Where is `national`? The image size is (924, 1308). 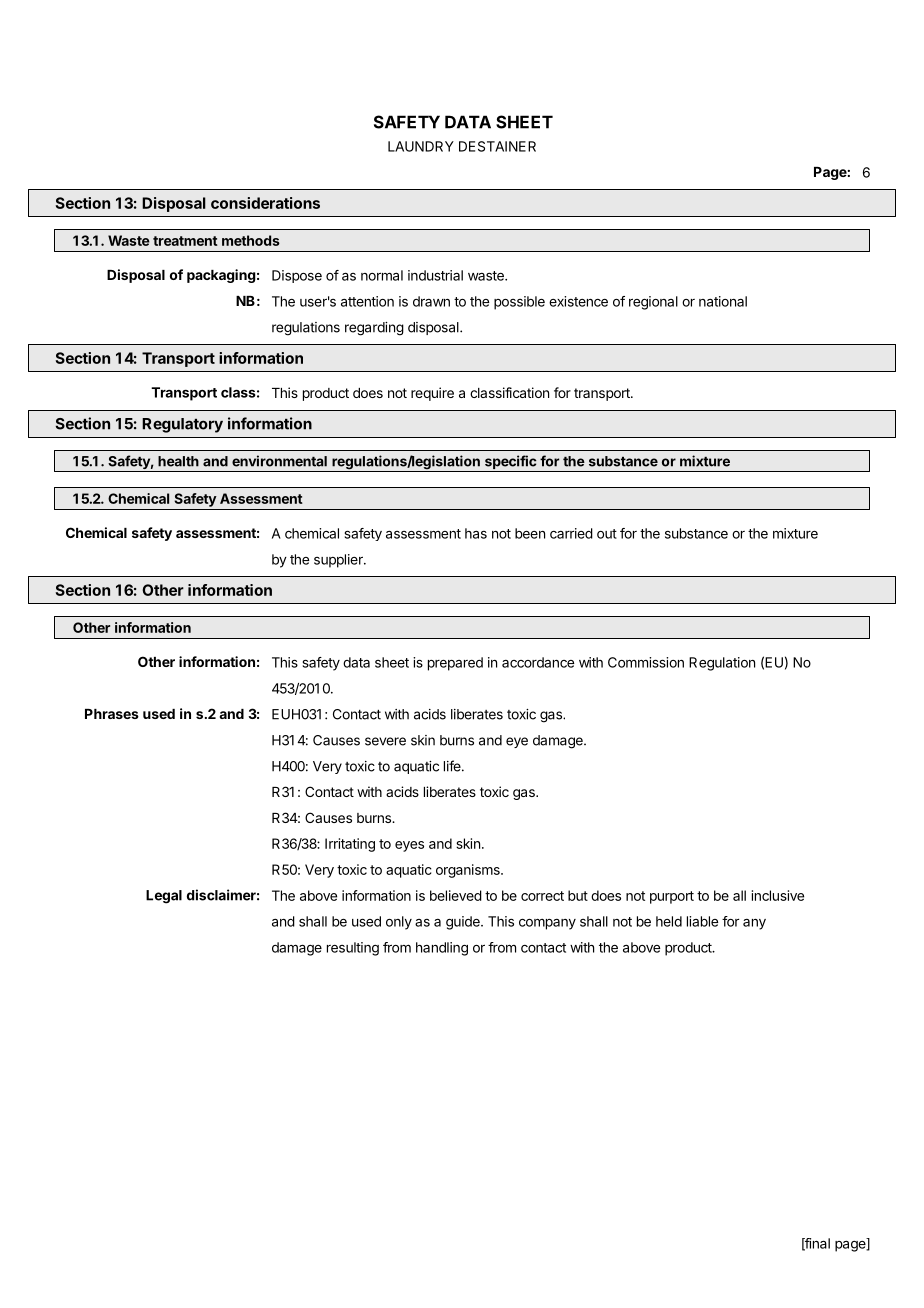
national is located at coordinates (723, 301).
